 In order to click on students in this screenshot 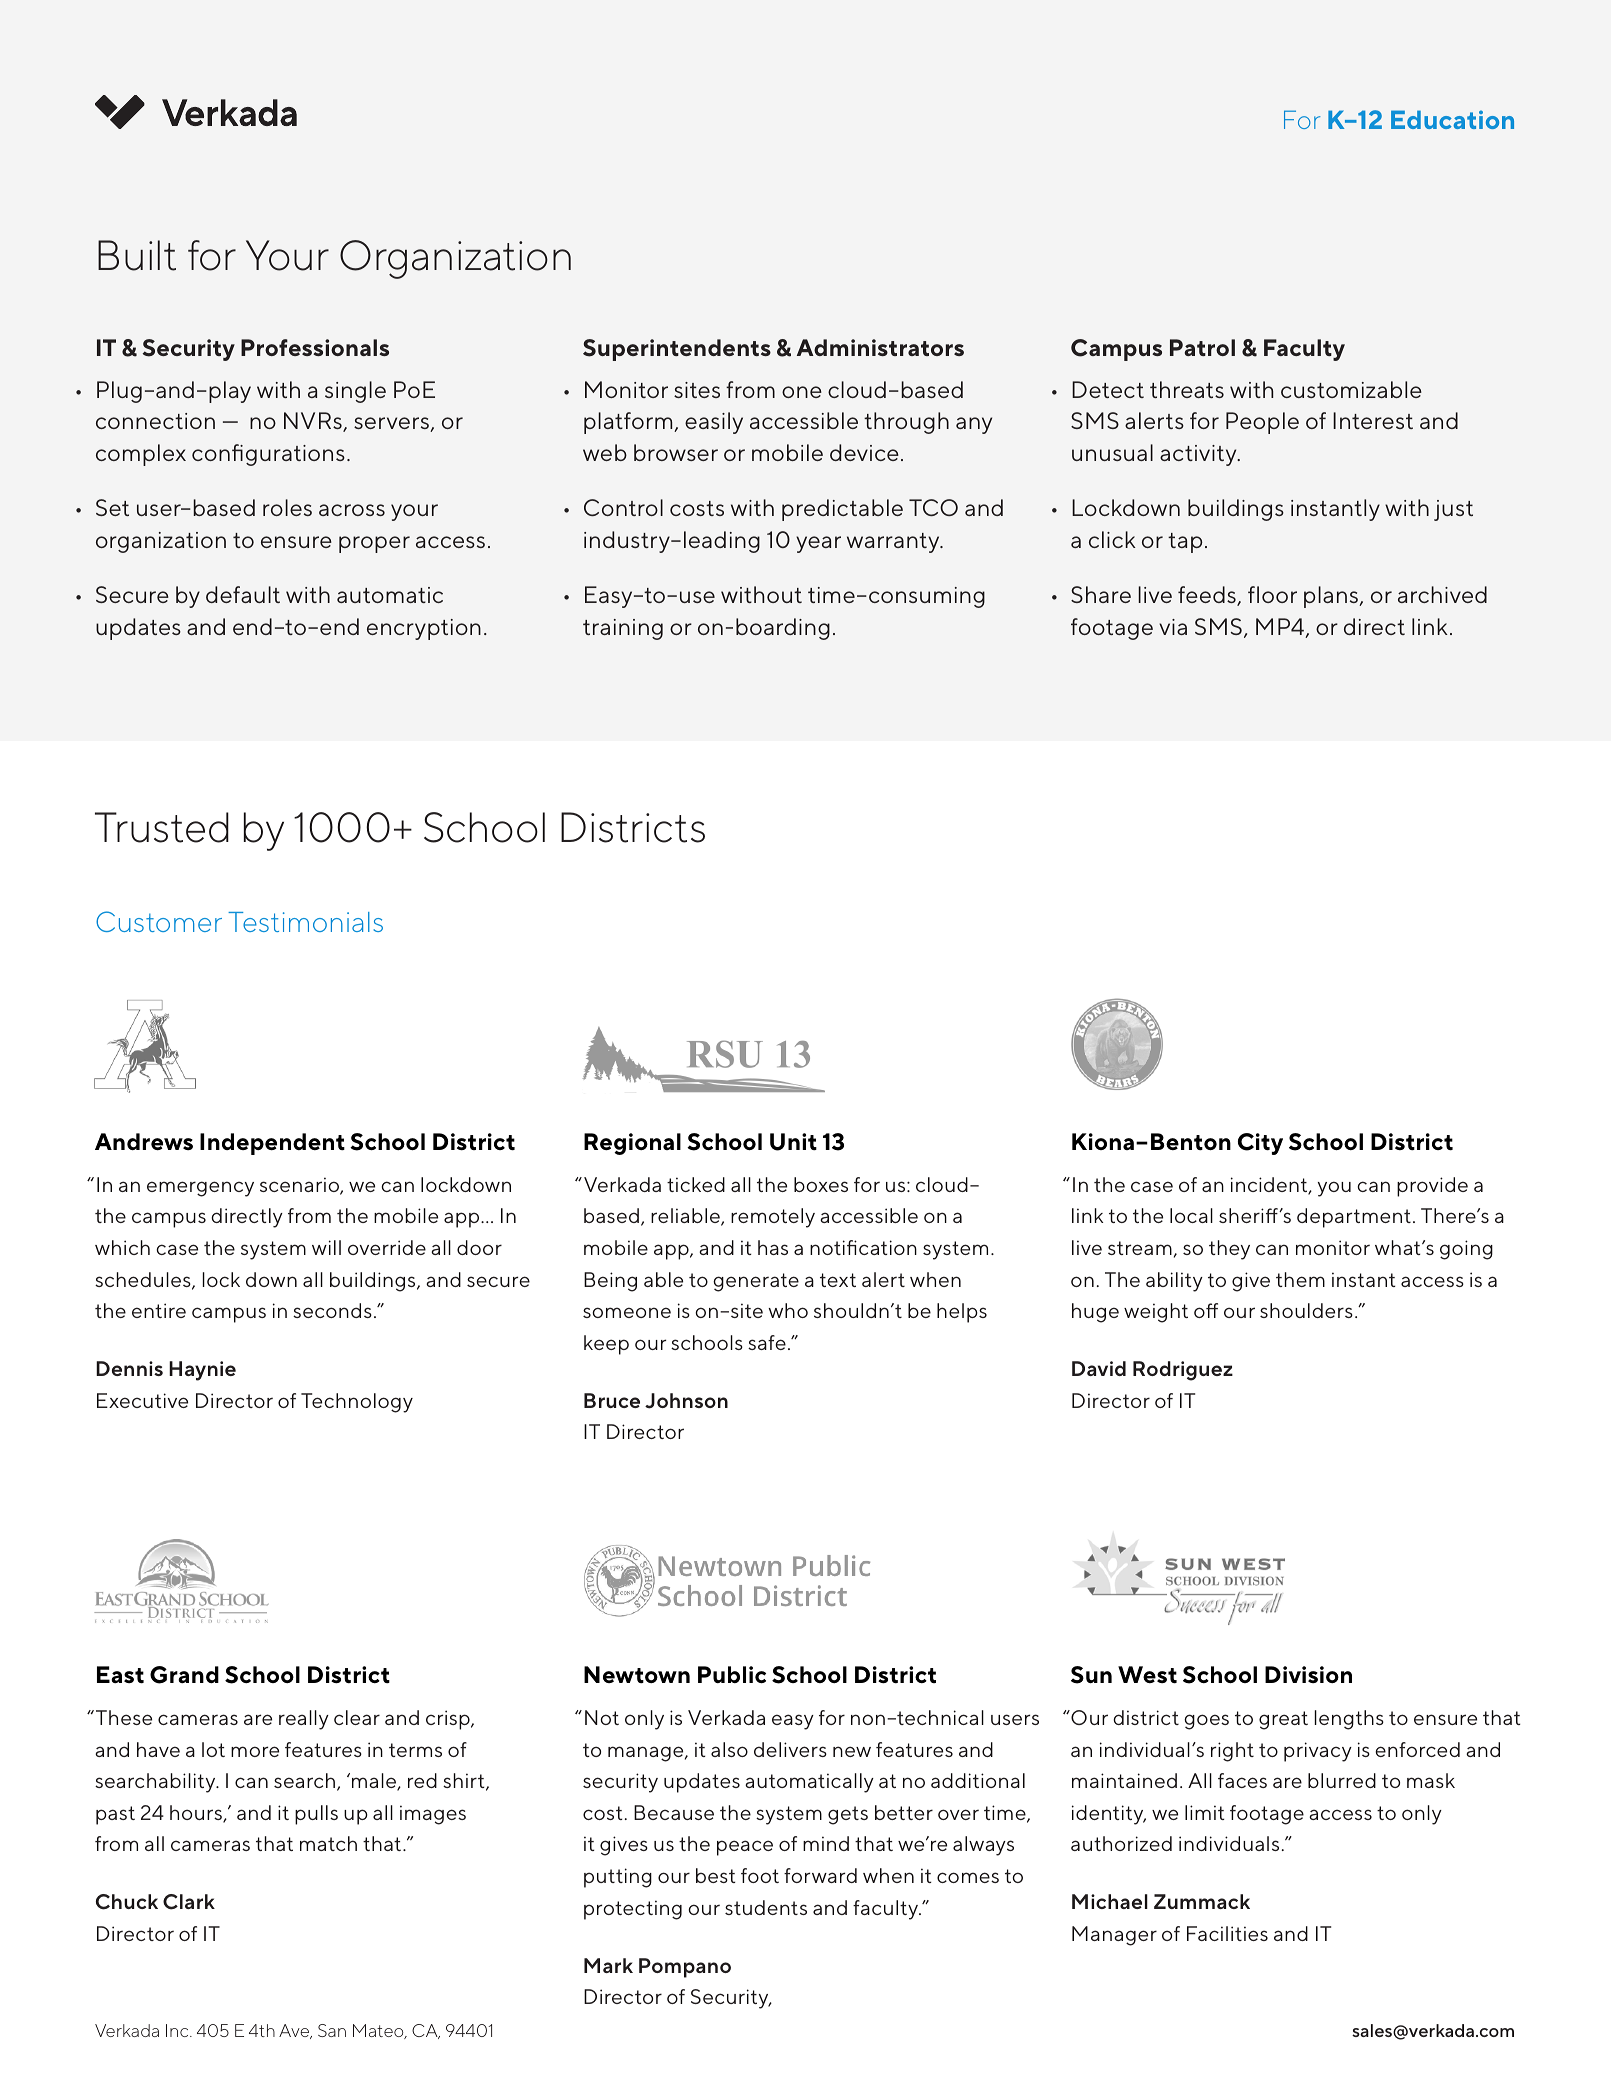, I will do `click(766, 1907)`.
